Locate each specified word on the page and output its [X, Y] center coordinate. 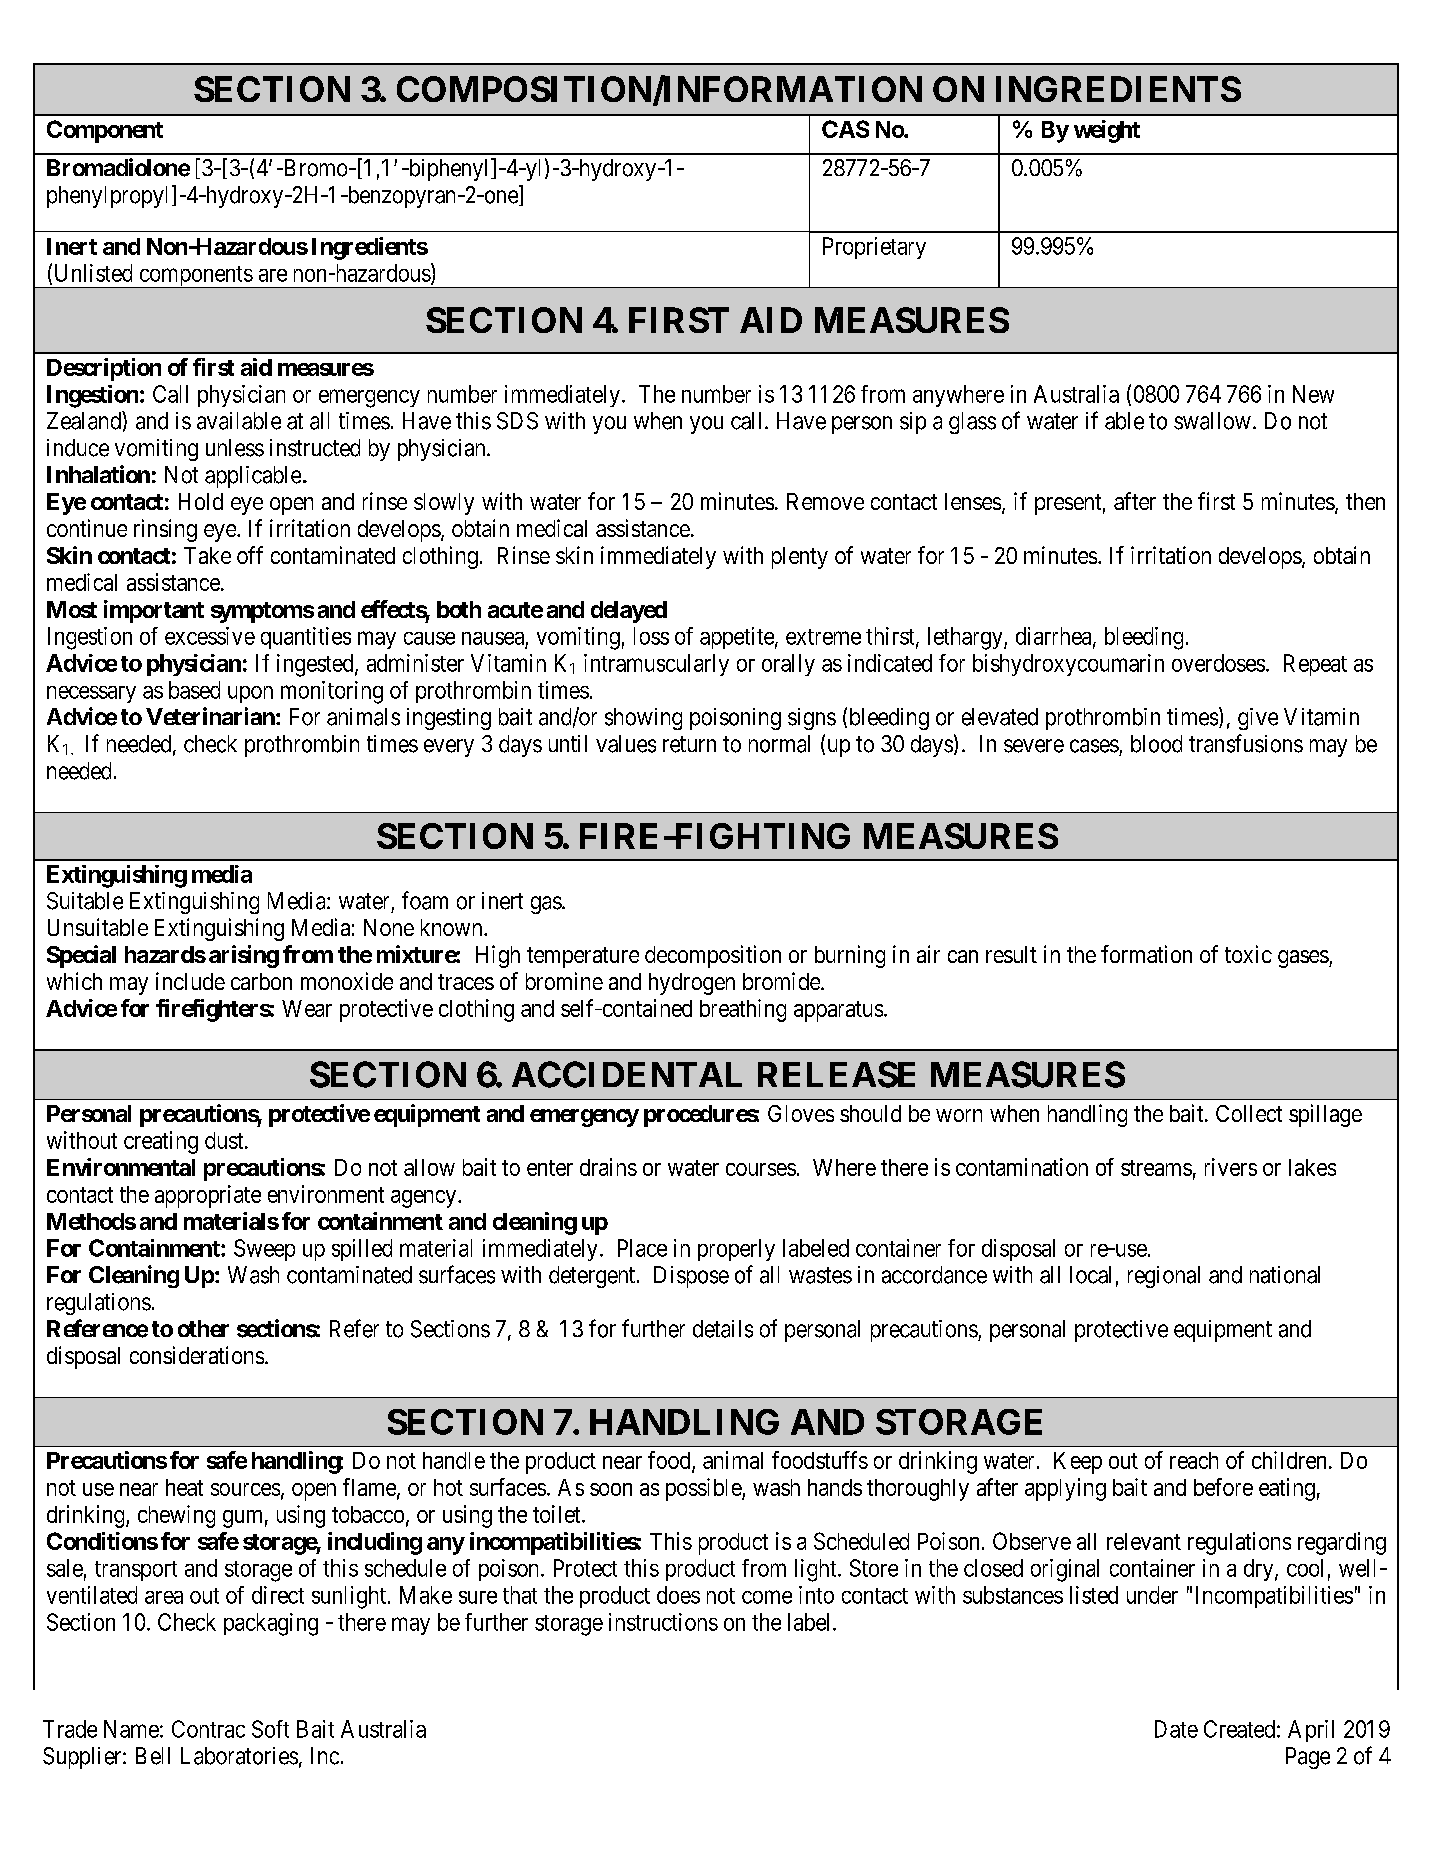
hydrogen [692, 984]
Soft [270, 1729]
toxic [1248, 954]
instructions [663, 1622]
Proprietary [874, 248]
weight [1107, 131]
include [190, 981]
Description [104, 369]
